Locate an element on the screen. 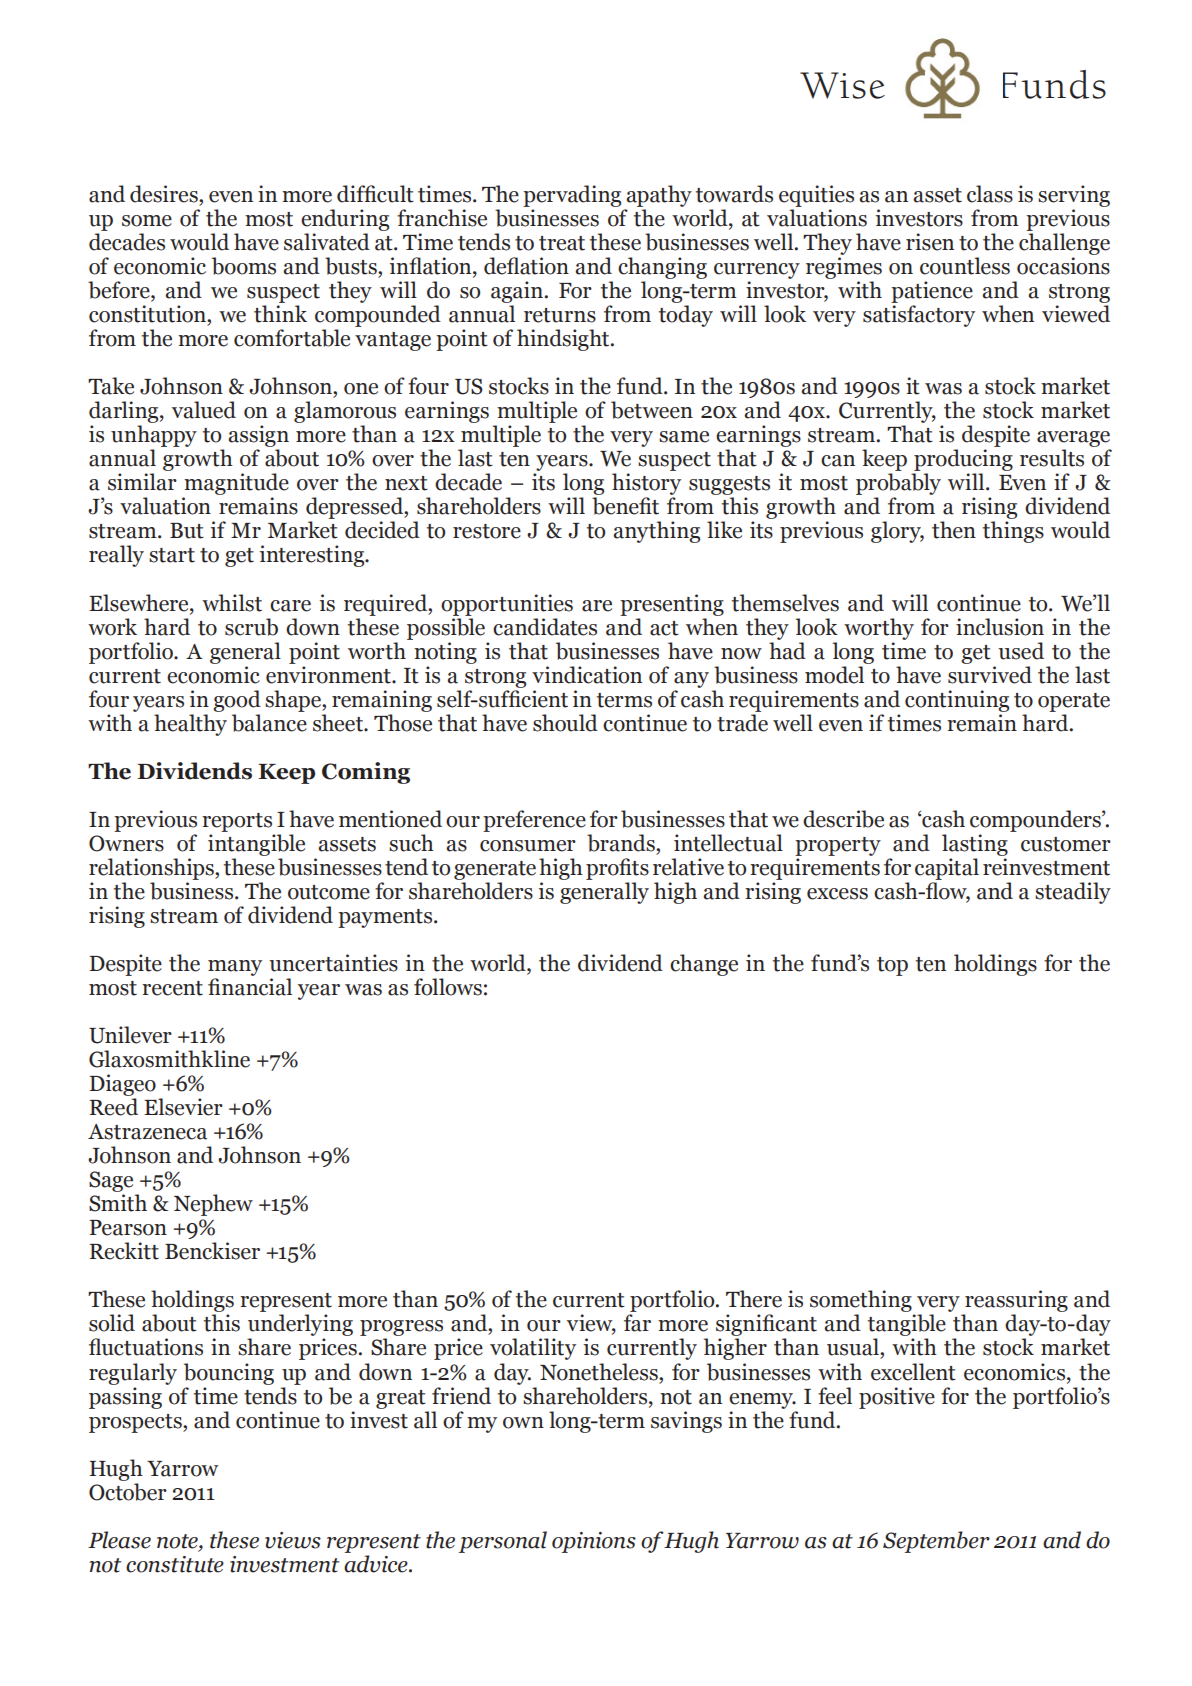  constitute is located at coordinates (175, 1564).
